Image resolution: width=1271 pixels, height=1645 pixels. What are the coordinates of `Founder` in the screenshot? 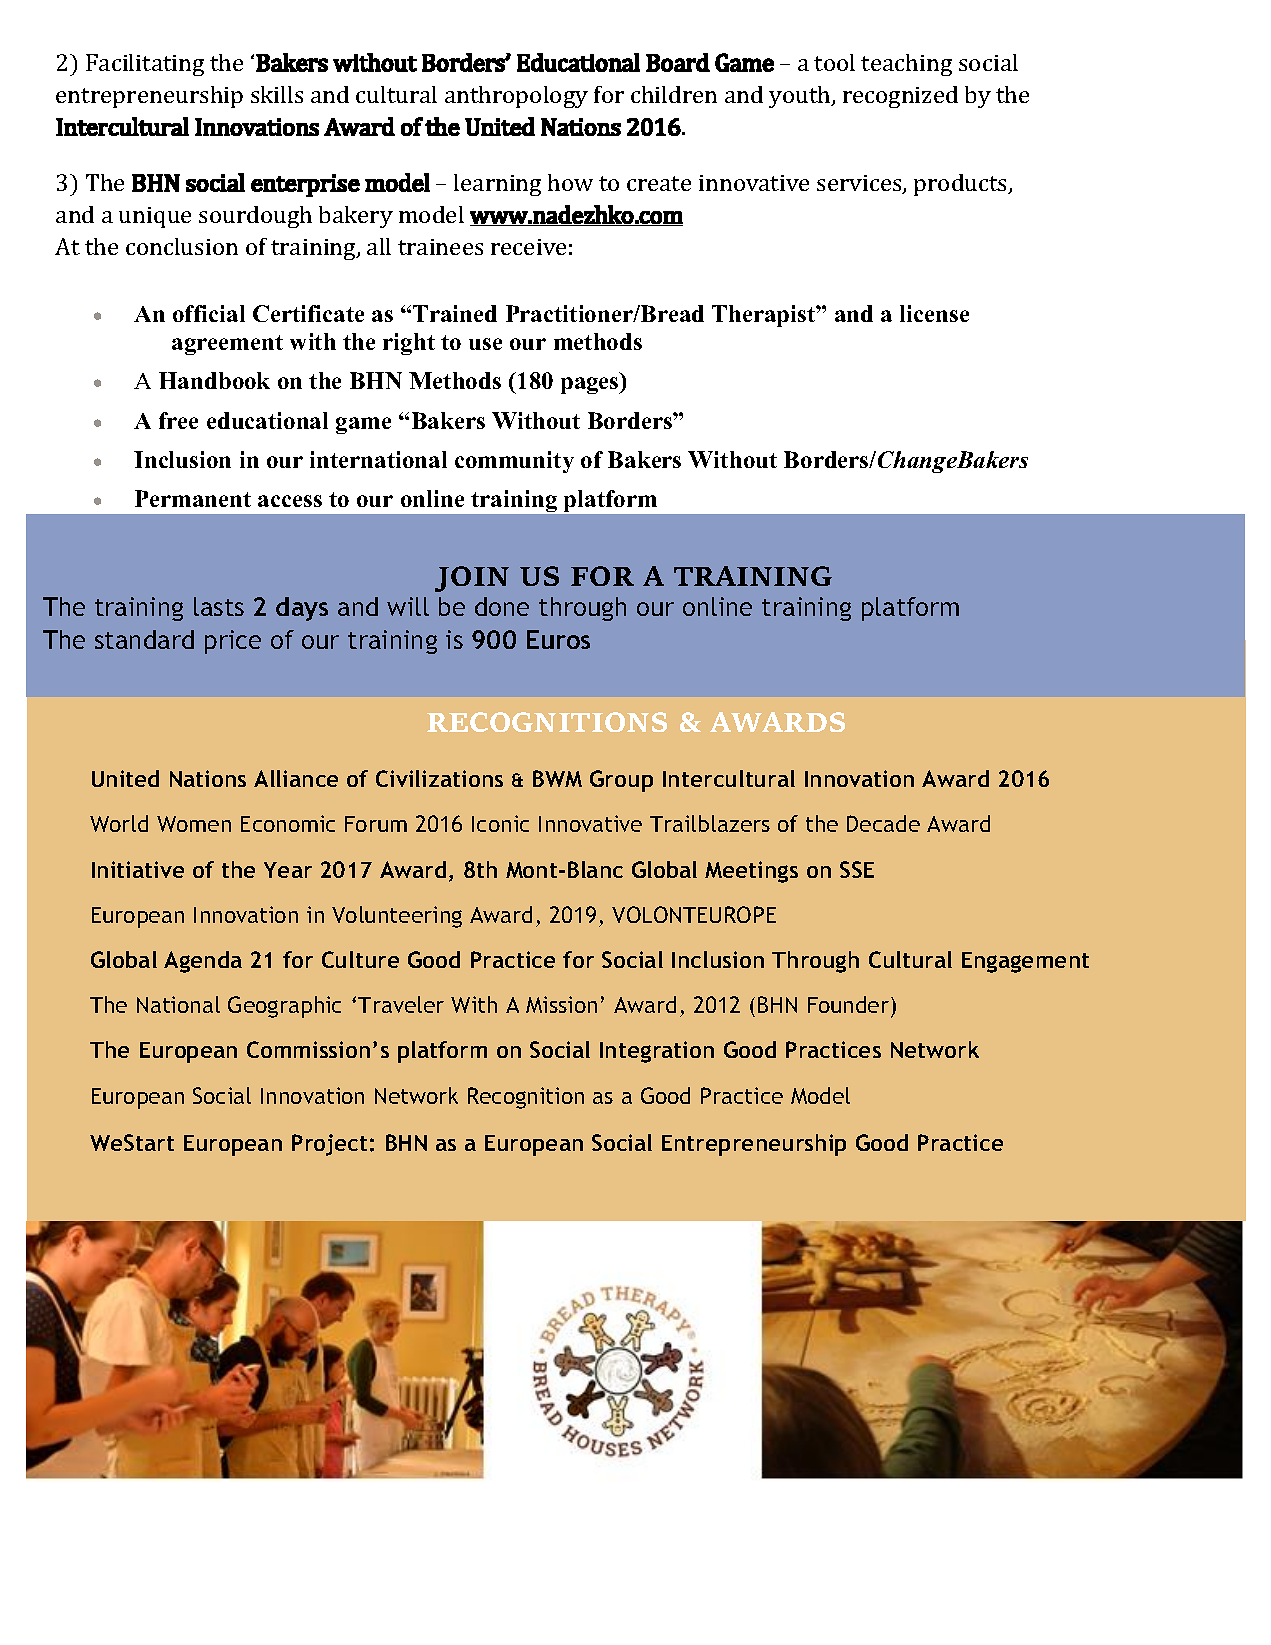 It's located at (850, 1004).
